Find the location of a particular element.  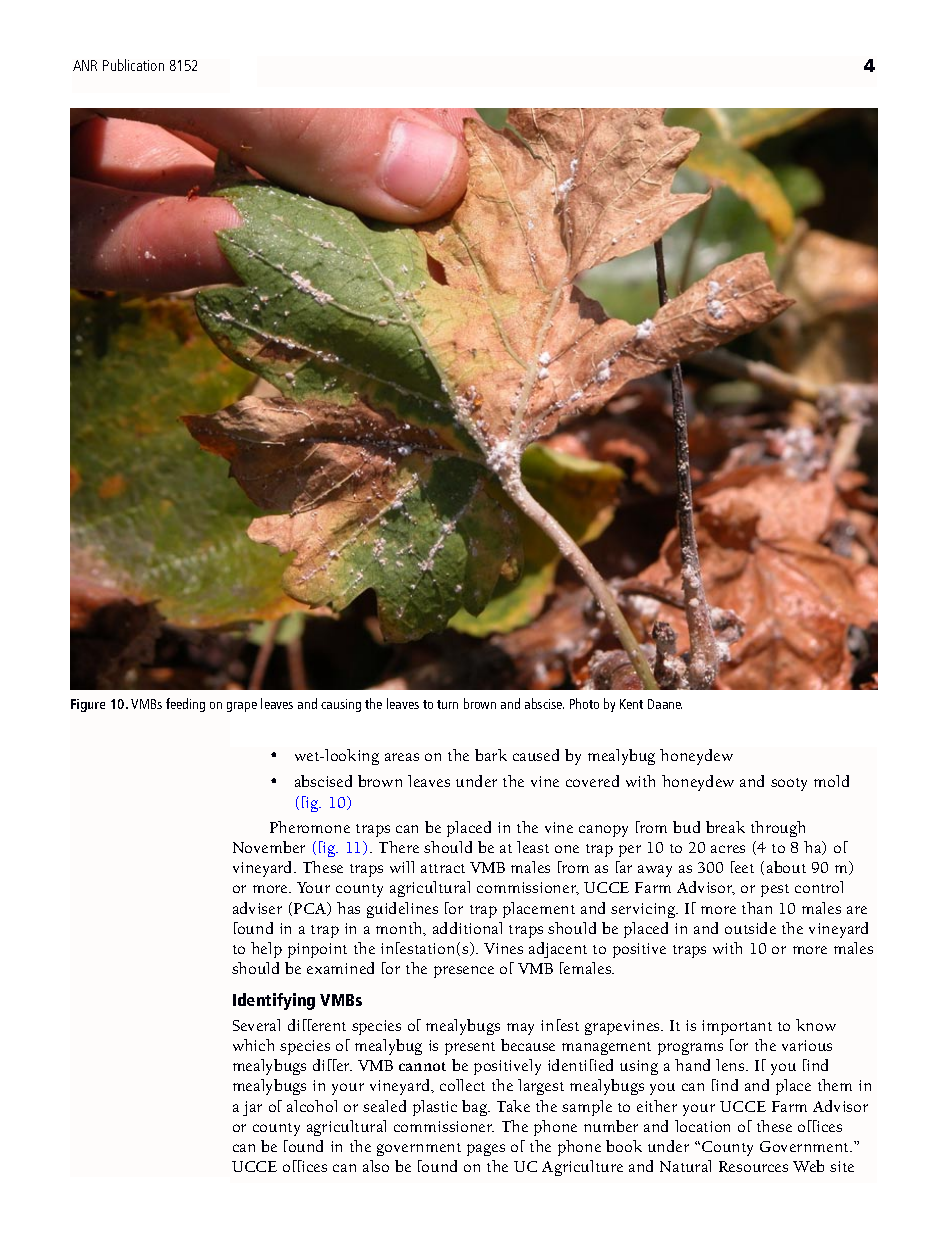

Kent is located at coordinates (631, 704).
